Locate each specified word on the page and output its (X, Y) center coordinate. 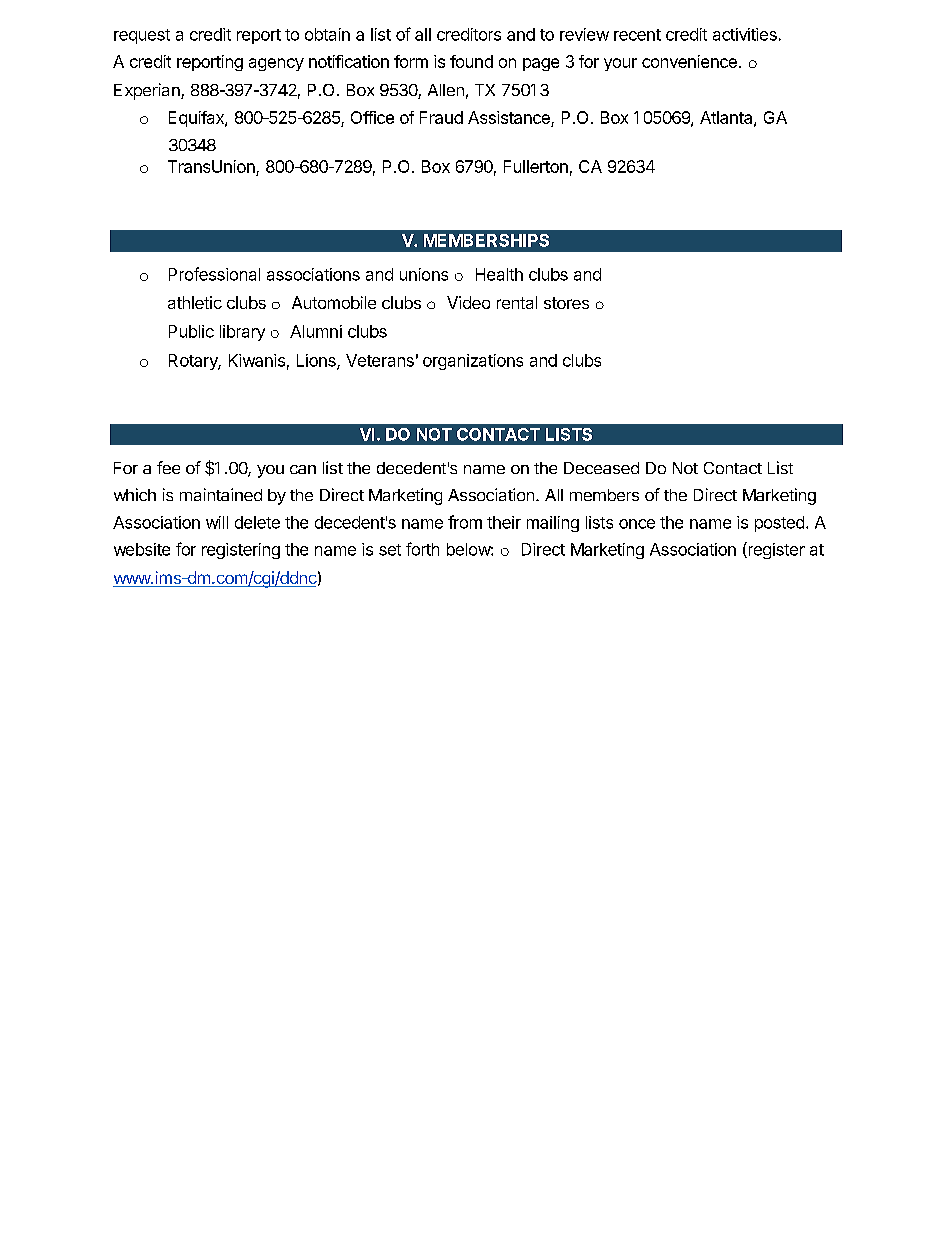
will (217, 522)
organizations (473, 362)
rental (517, 302)
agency (276, 64)
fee (168, 467)
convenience (689, 61)
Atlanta (727, 118)
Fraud (441, 117)
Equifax (197, 119)
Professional (214, 274)
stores (566, 303)
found (471, 61)
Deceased (601, 468)
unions (424, 274)
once (637, 524)
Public (191, 331)
